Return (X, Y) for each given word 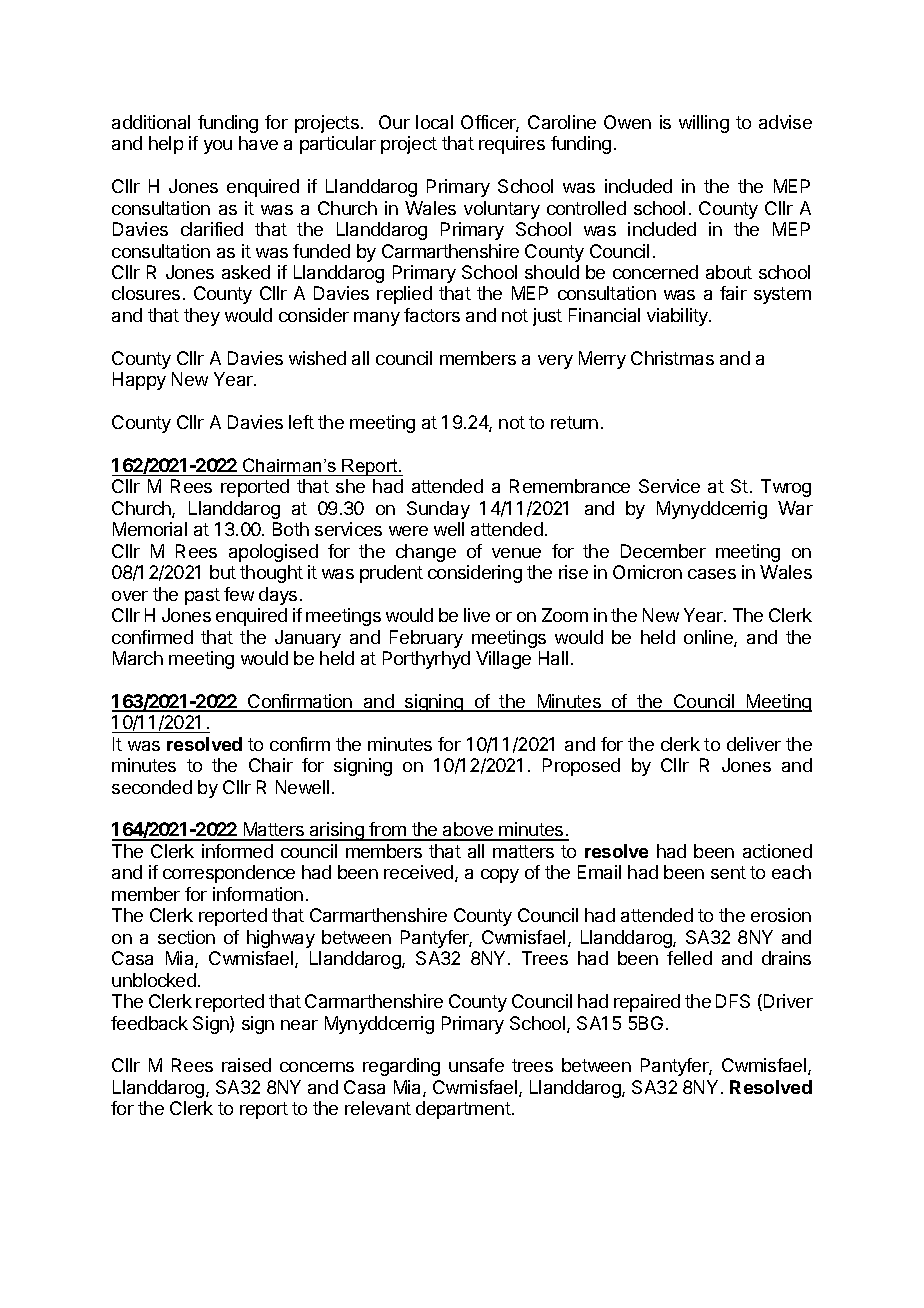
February (426, 639)
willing (704, 124)
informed (237, 851)
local (434, 122)
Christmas (672, 358)
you (218, 147)
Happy (139, 381)
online (709, 638)
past (202, 596)
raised (246, 1065)
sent (728, 872)
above (468, 831)
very (555, 362)
